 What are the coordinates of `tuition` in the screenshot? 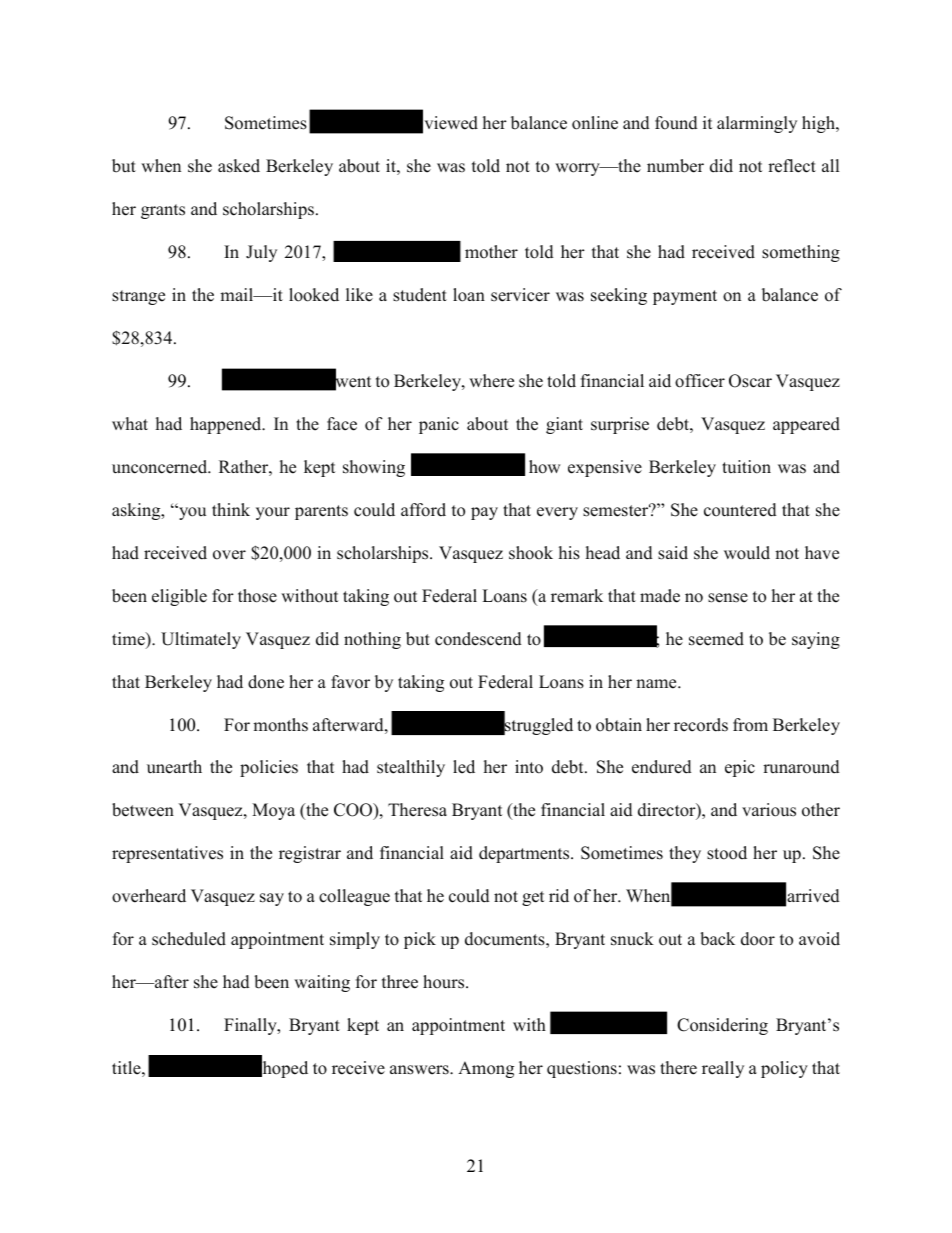 It's located at (746, 467).
